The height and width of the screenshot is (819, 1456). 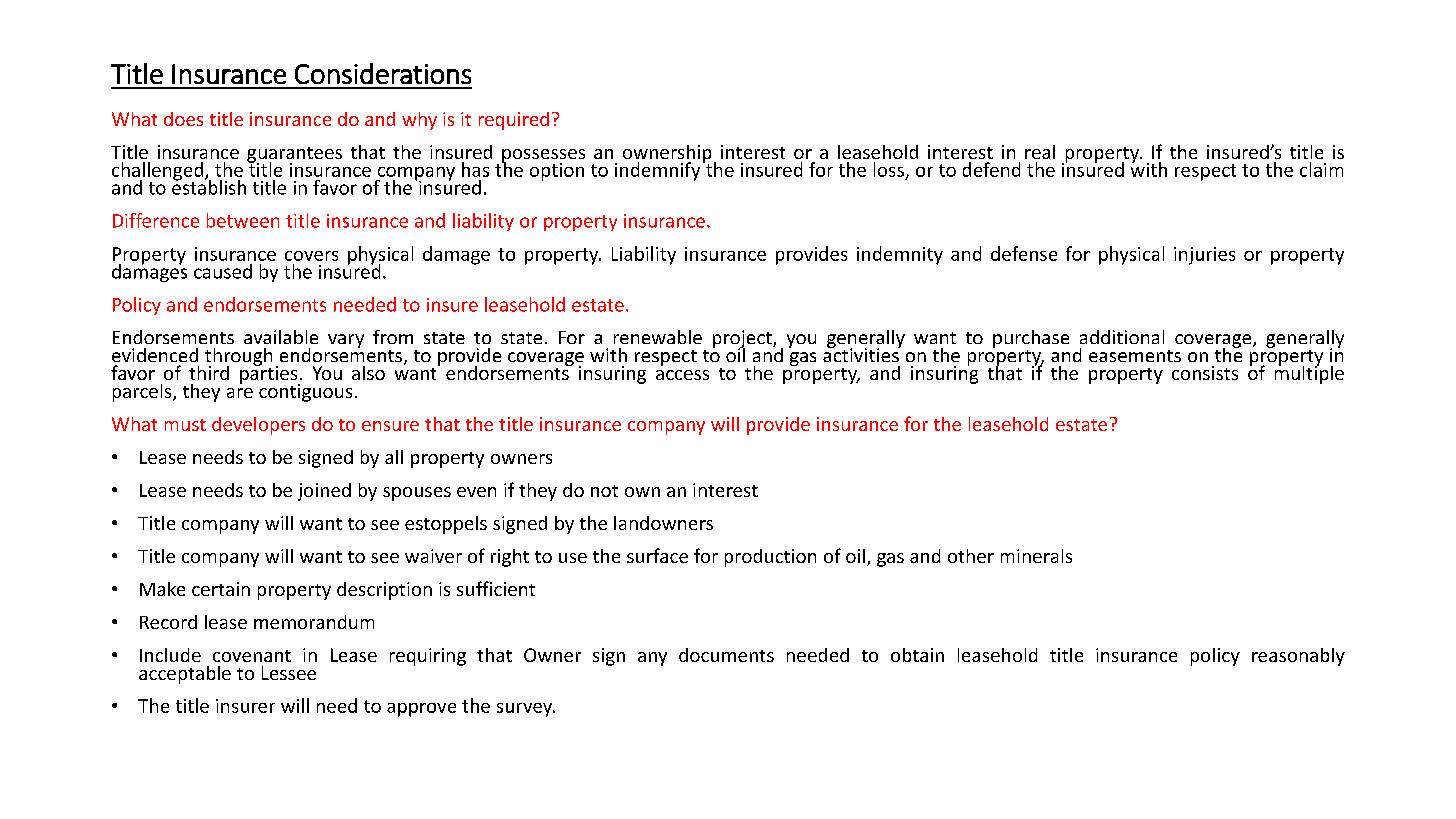 What do you see at coordinates (726, 655) in the screenshot?
I see `documents` at bounding box center [726, 655].
